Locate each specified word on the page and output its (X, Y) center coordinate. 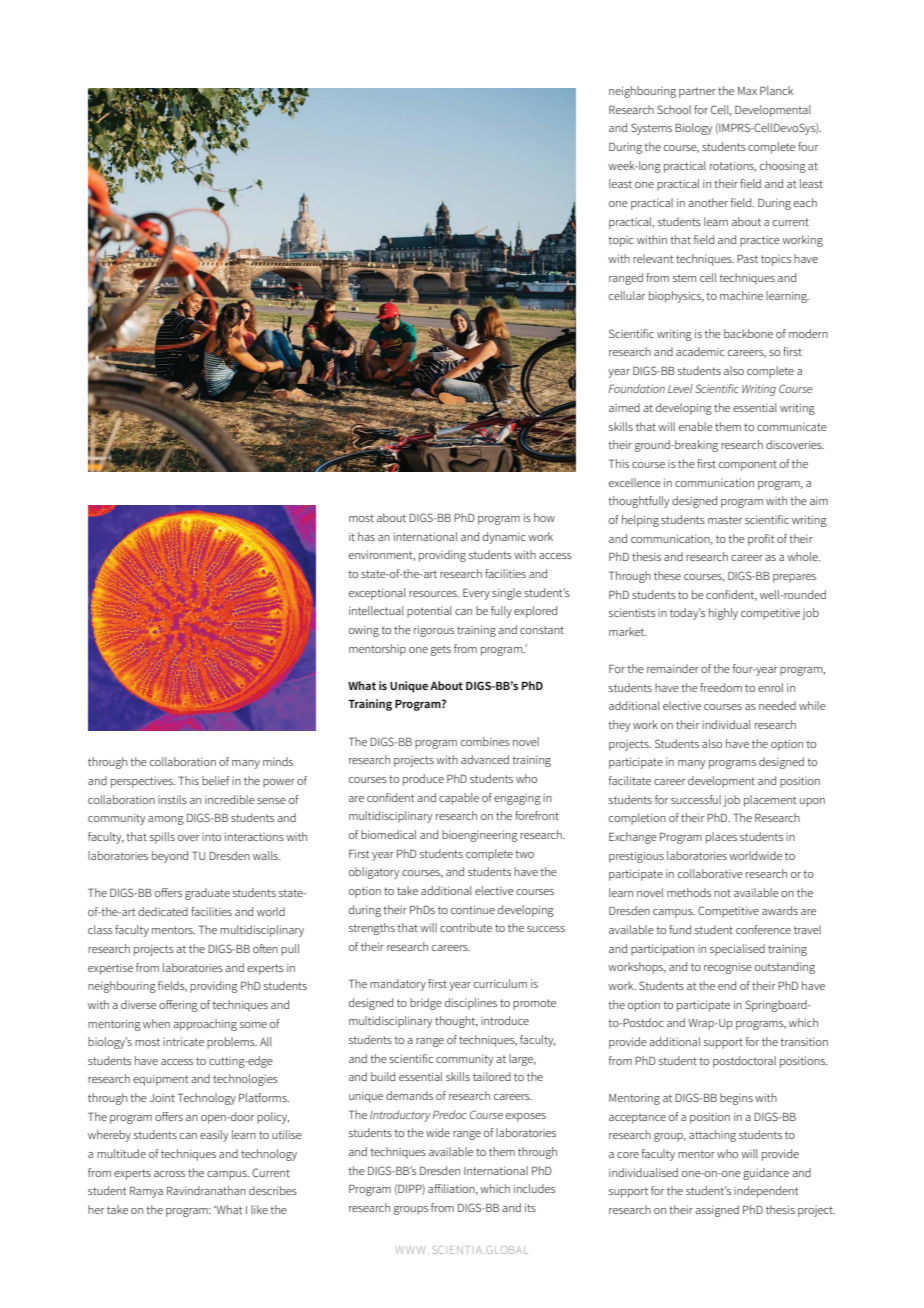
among (166, 820)
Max (747, 91)
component (748, 465)
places (721, 838)
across (169, 1174)
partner (697, 92)
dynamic (504, 538)
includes (534, 1188)
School (674, 109)
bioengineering (480, 836)
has (366, 536)
